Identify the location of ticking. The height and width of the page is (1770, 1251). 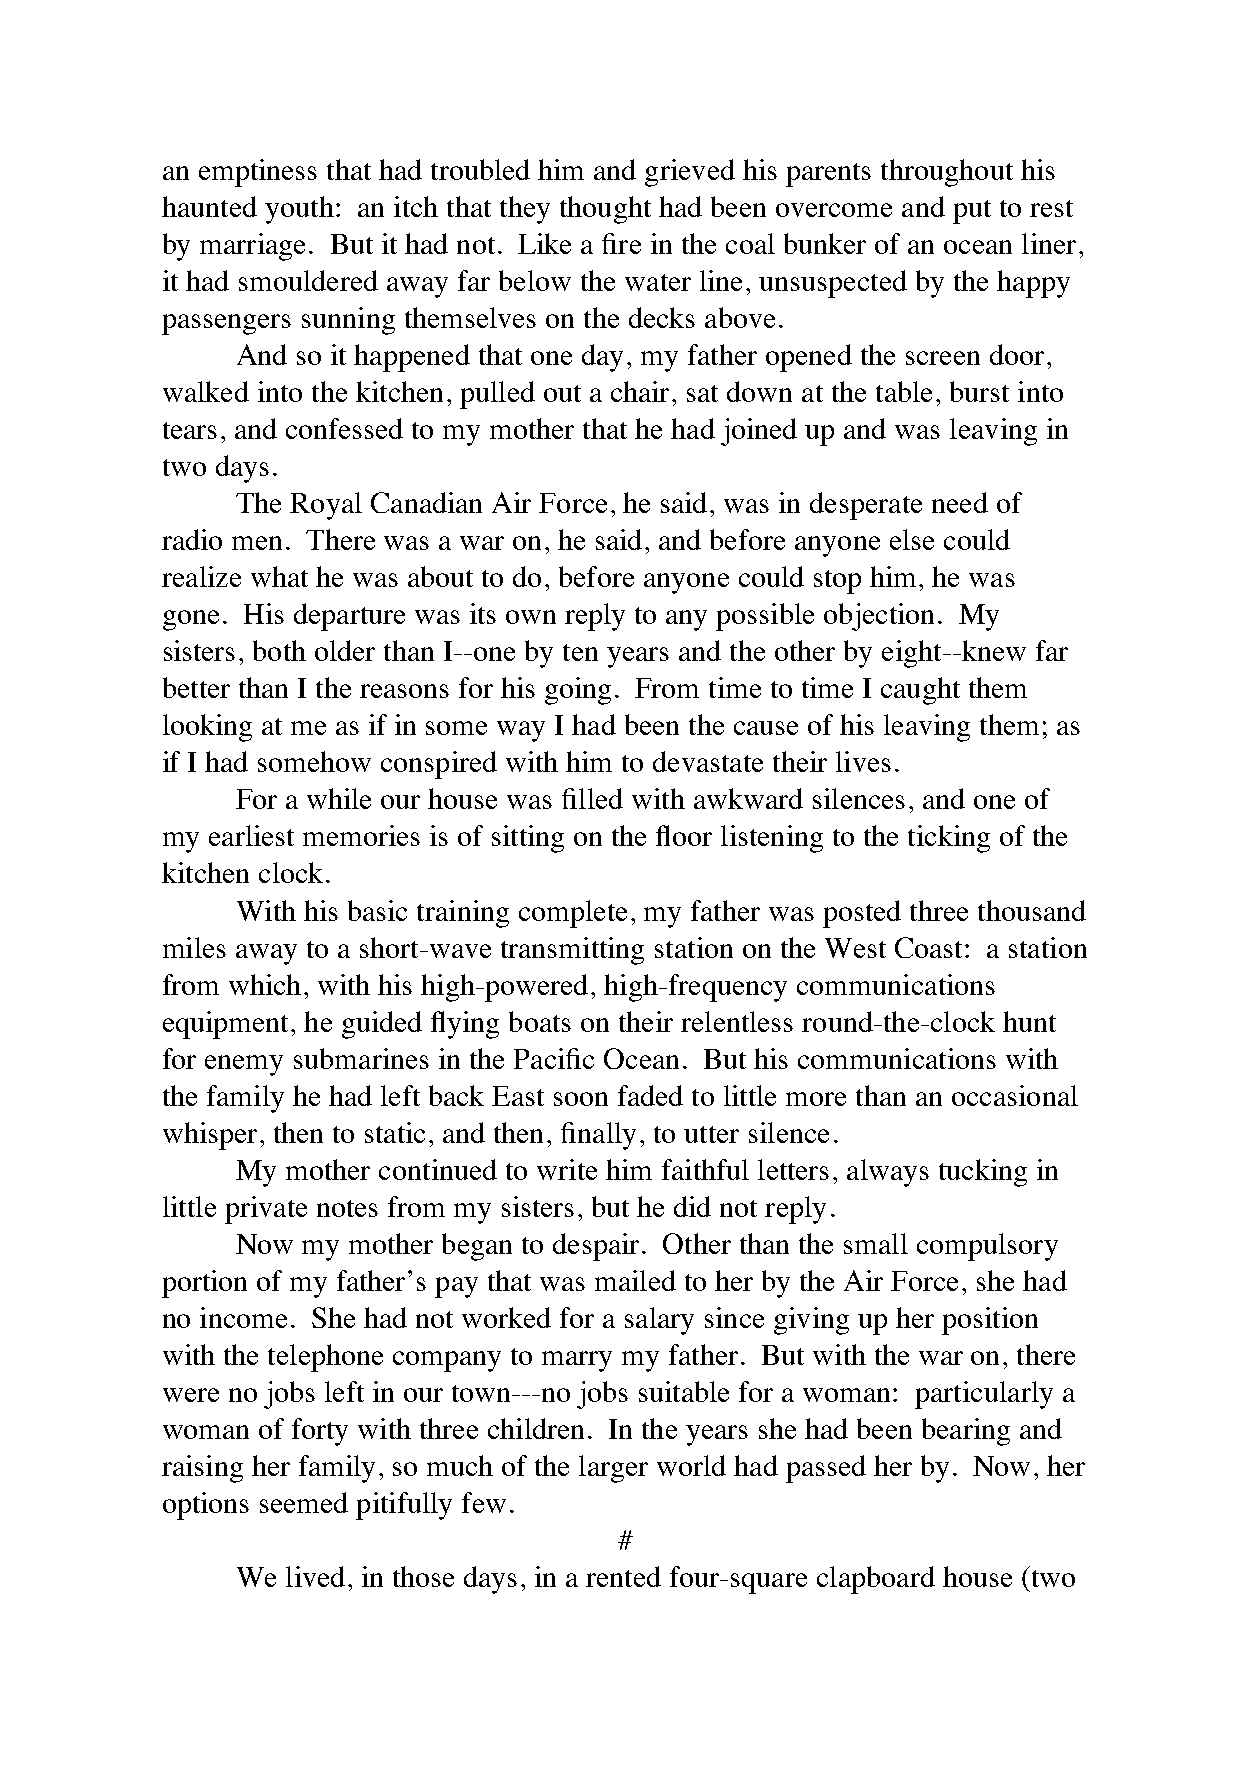
(949, 839).
